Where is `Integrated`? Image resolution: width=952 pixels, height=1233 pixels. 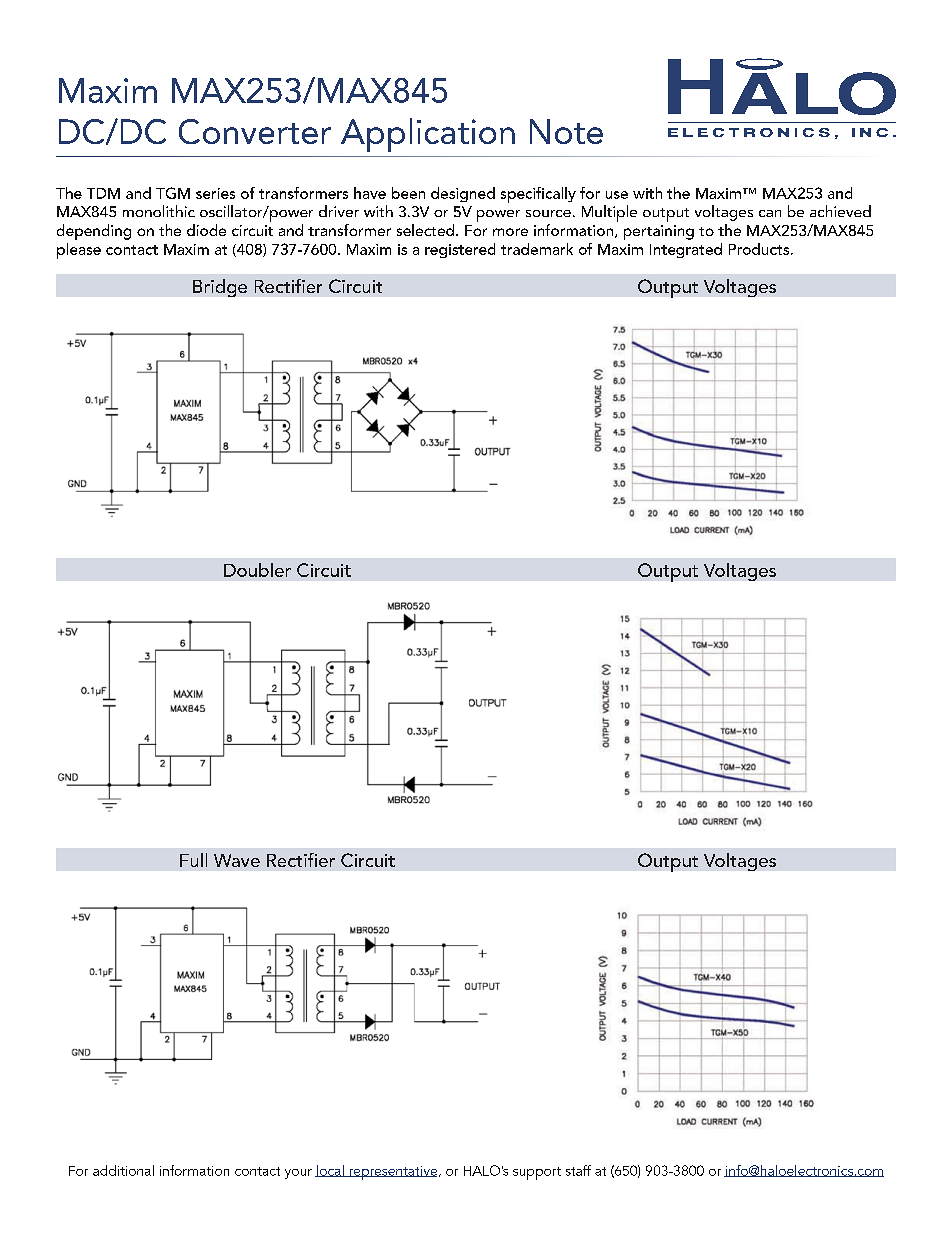
Integrated is located at coordinates (686, 250).
